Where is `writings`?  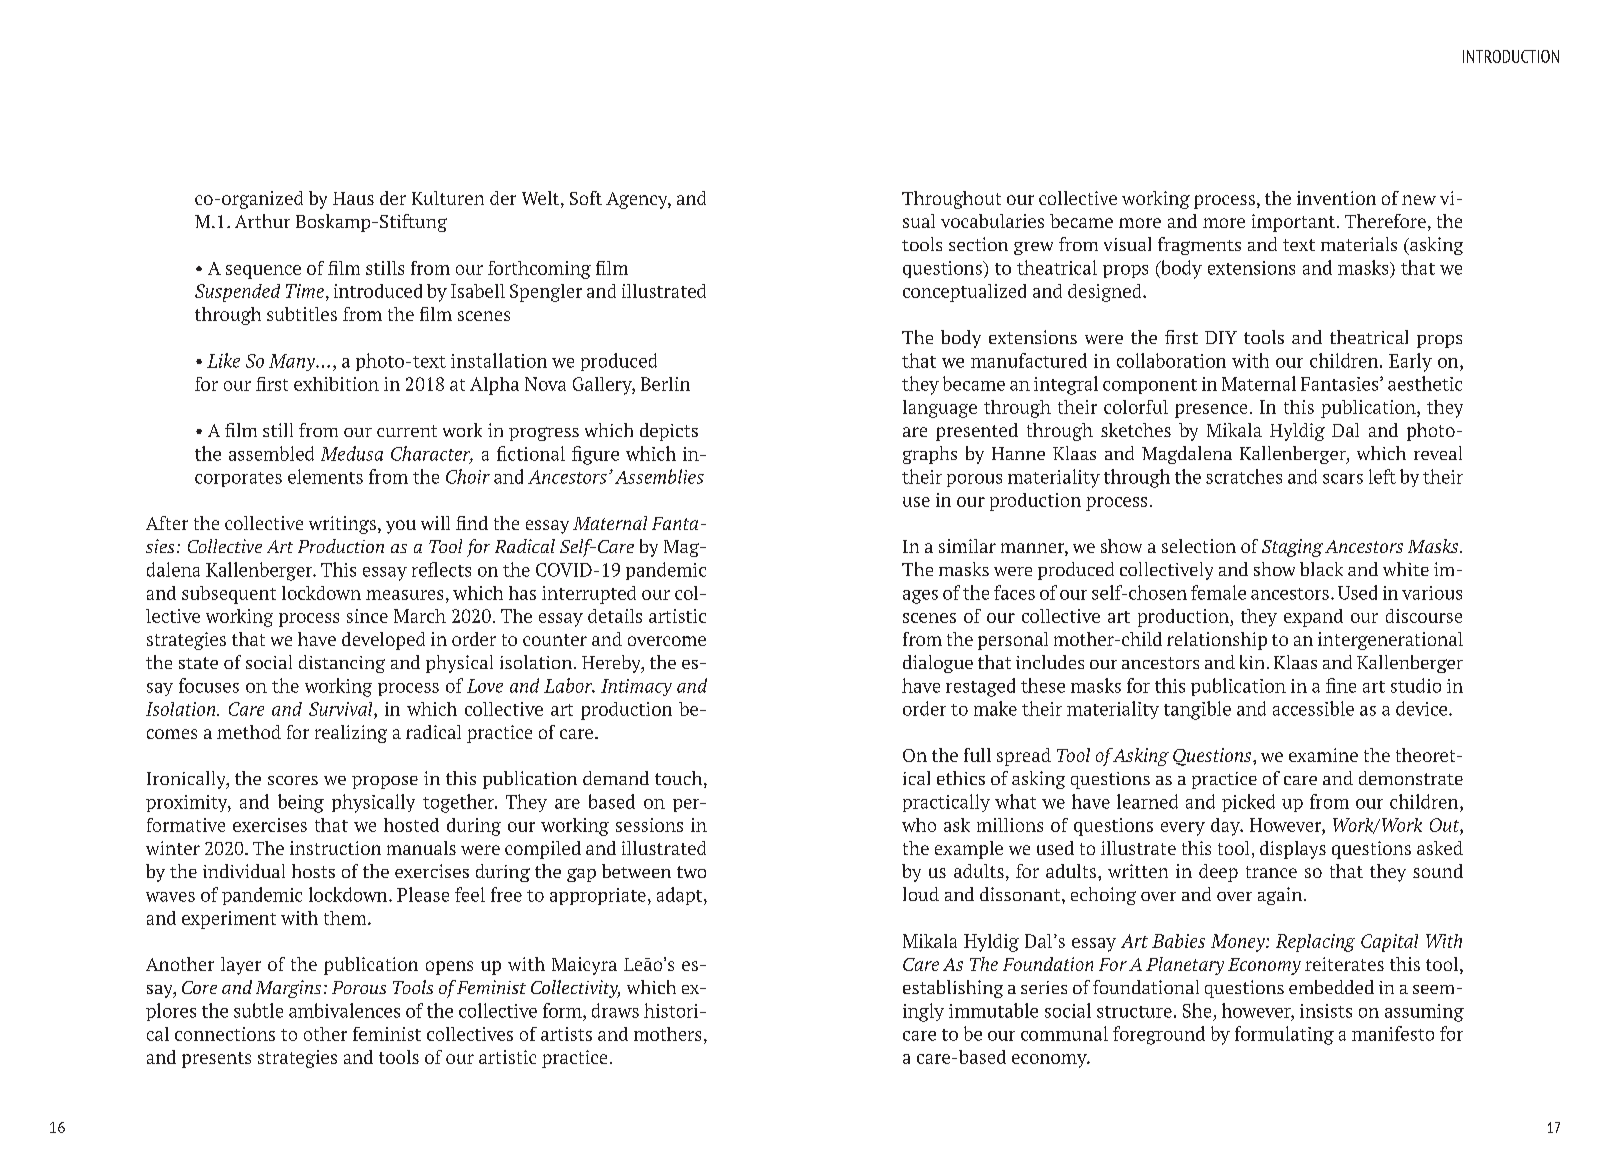
writings is located at coordinates (342, 525).
